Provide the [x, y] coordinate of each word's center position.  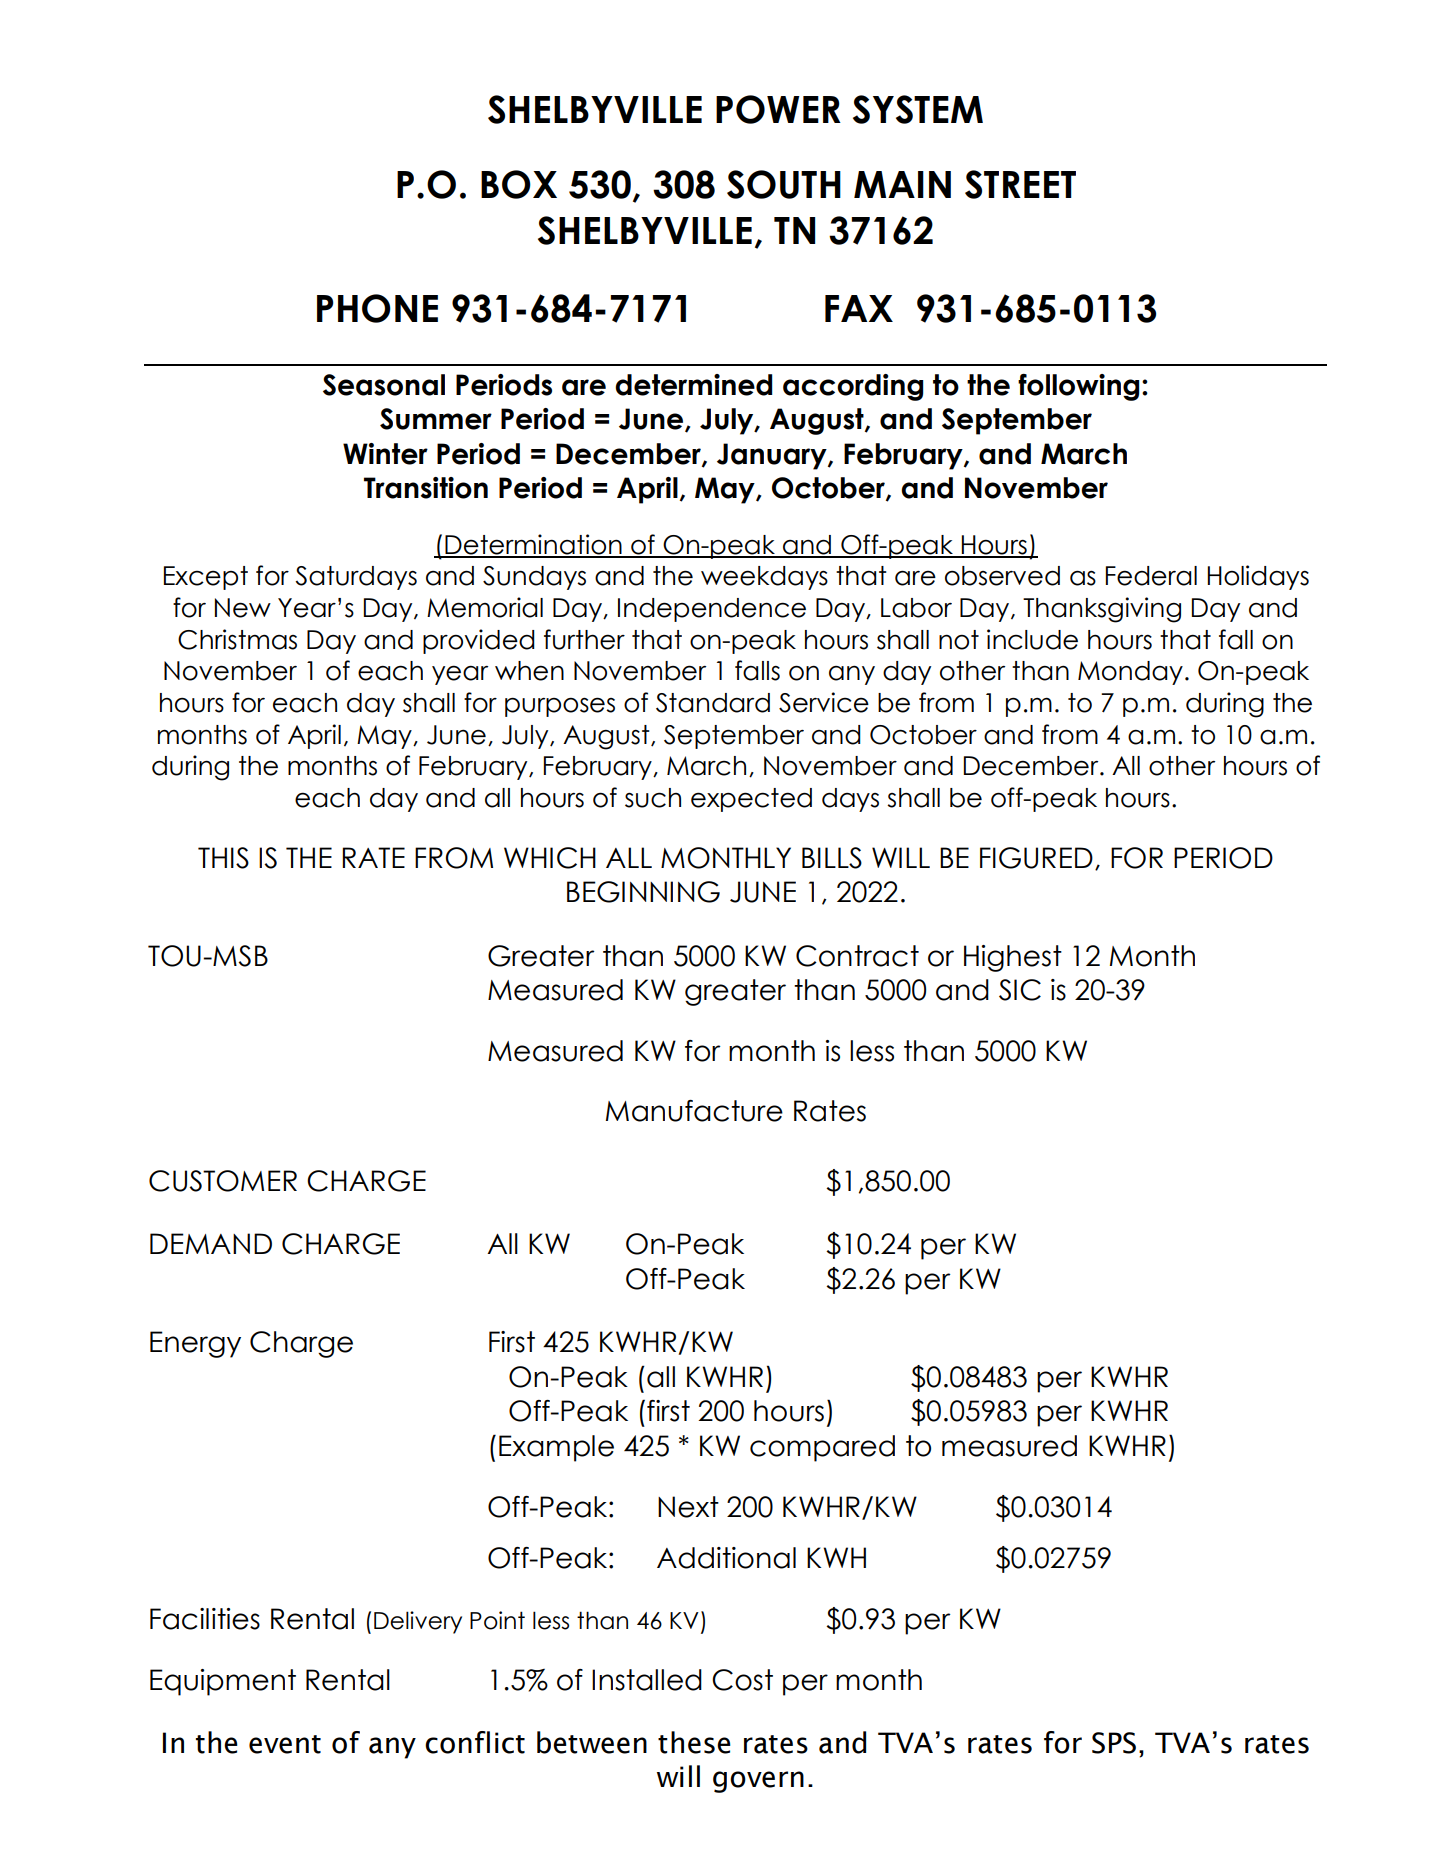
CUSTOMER [223, 1181]
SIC [1020, 990]
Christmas [237, 639]
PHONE [377, 308]
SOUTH [784, 184]
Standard [713, 703]
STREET [1020, 184]
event [285, 1744]
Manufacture [694, 1111]
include [1032, 639]
